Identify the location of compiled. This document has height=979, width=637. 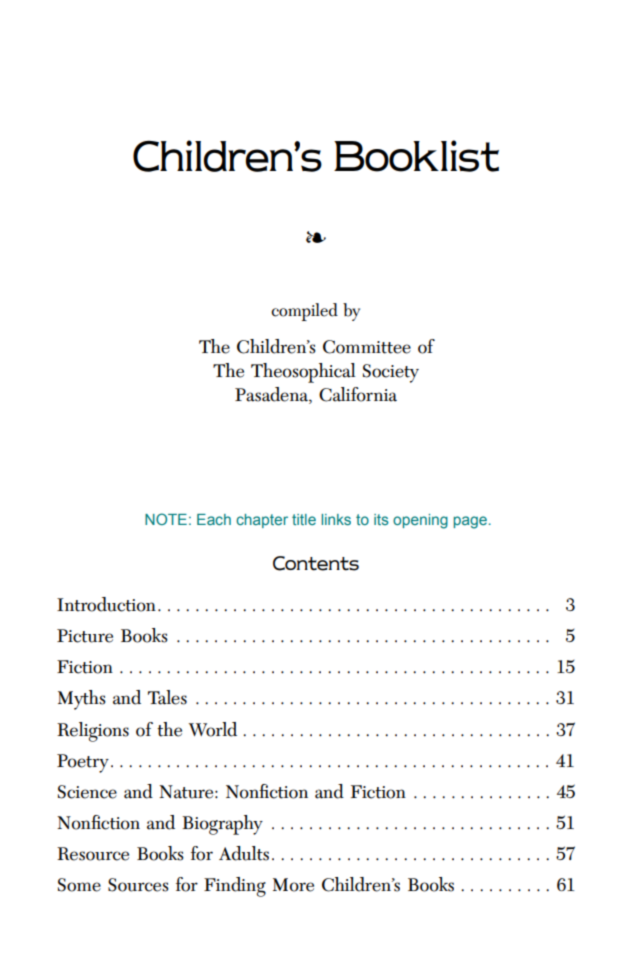
(304, 312).
